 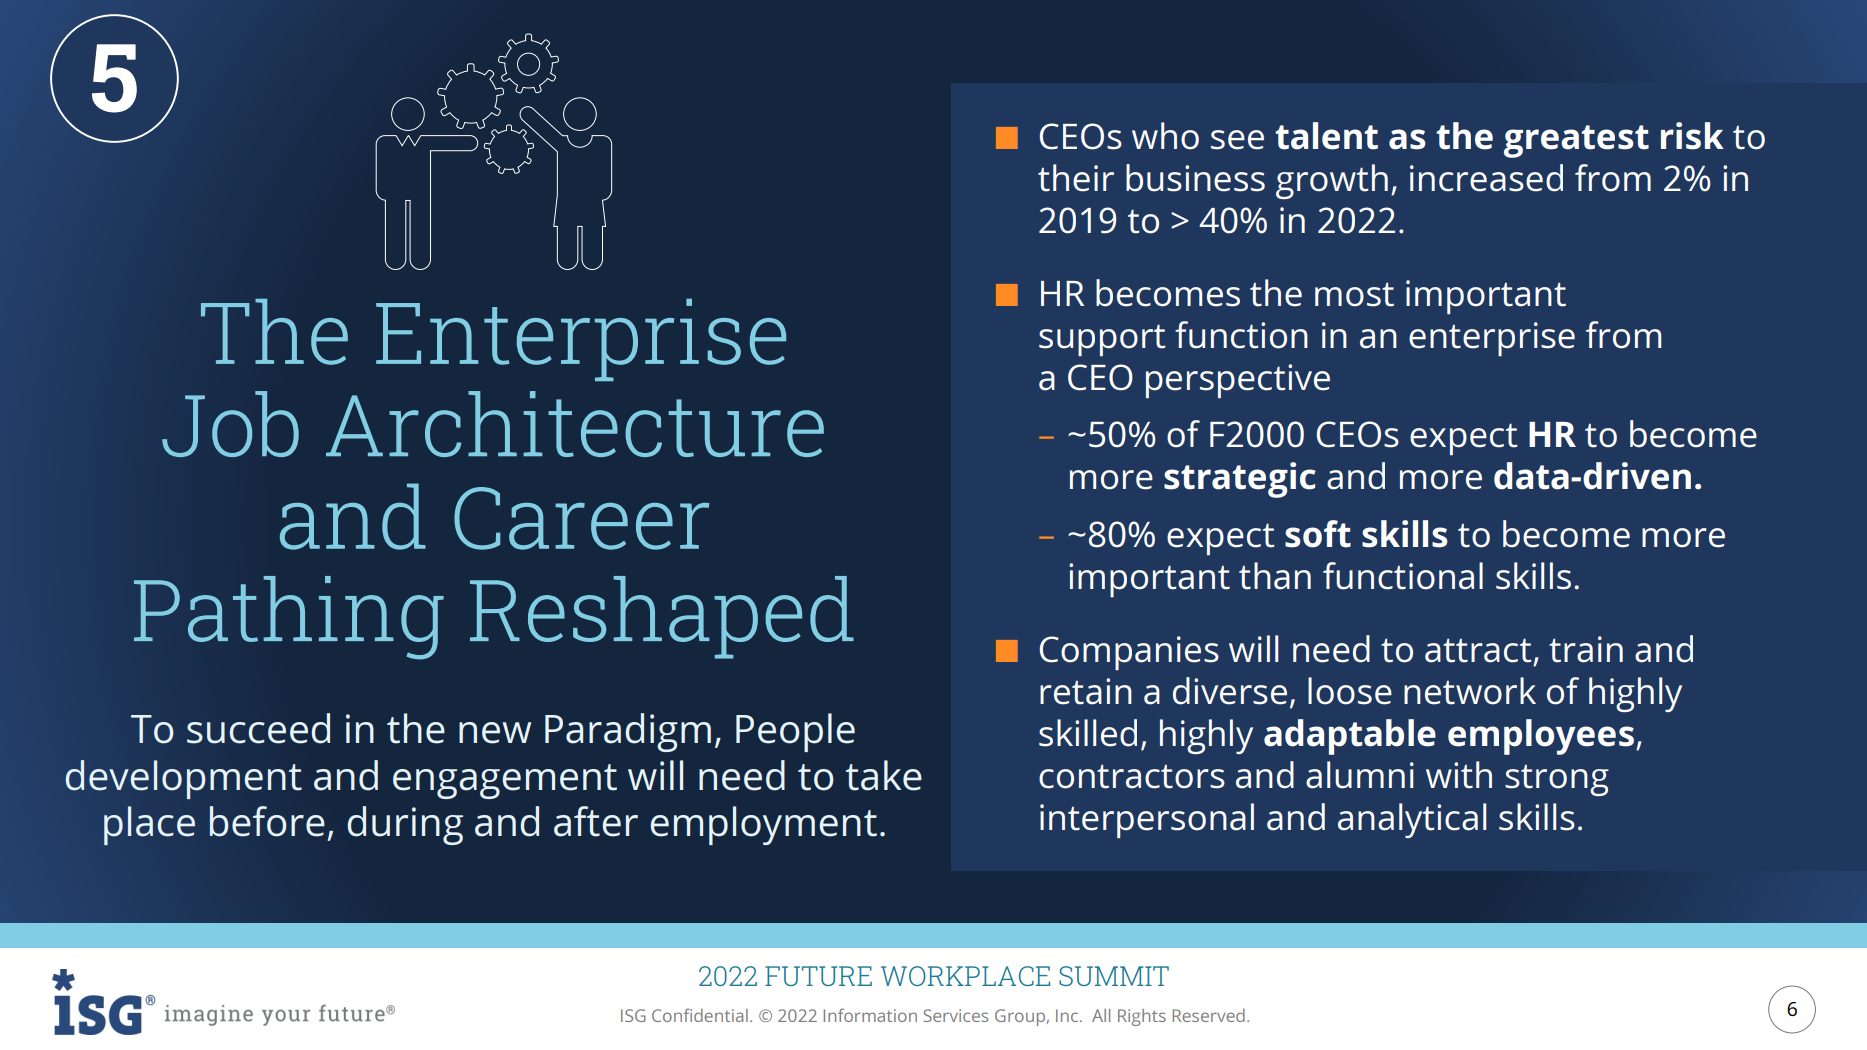 What do you see at coordinates (1486, 178) in the screenshot?
I see `increased` at bounding box center [1486, 178].
